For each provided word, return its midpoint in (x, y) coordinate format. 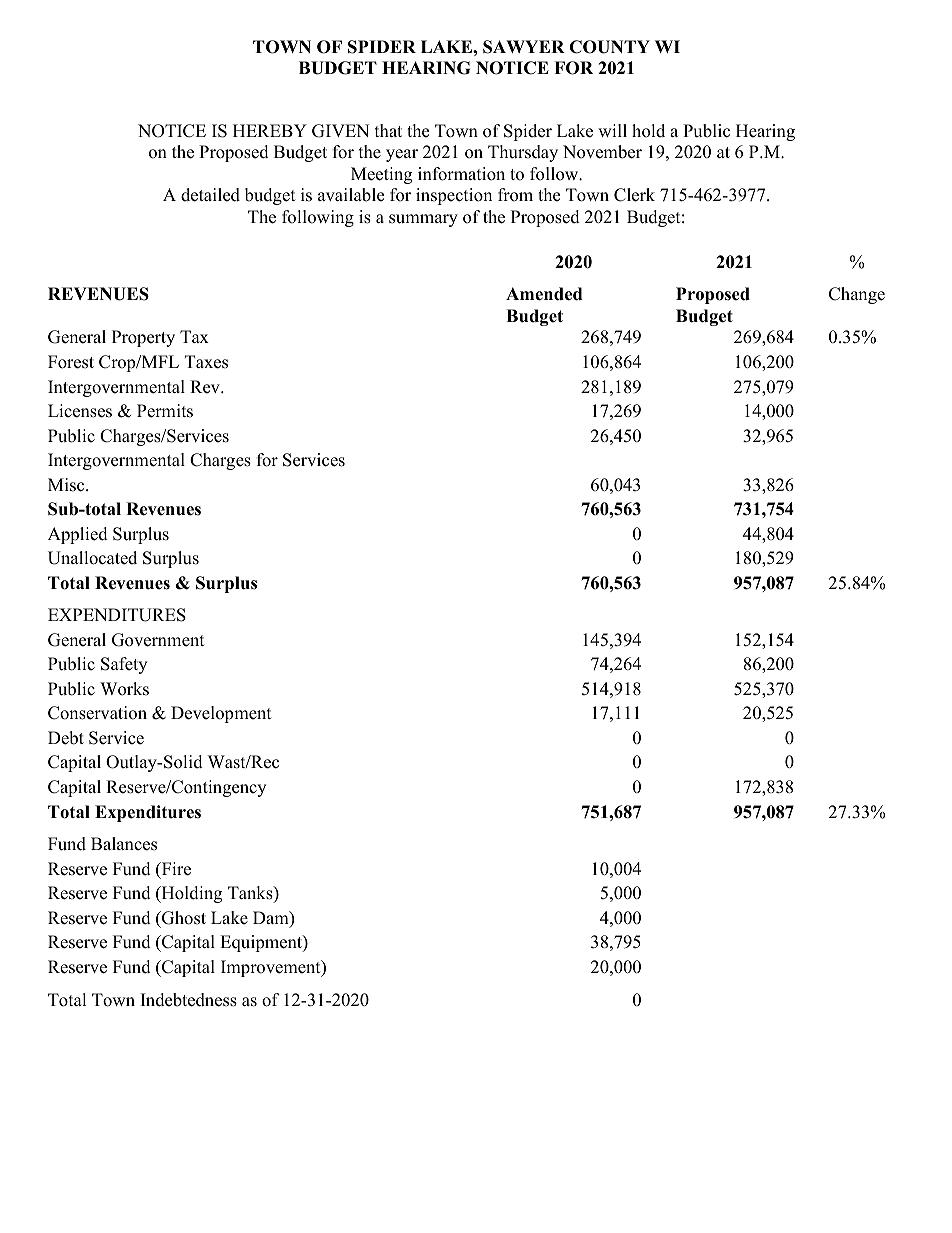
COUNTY (609, 47)
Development (221, 714)
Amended (544, 294)
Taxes (206, 362)
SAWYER (524, 47)
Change (857, 295)
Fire (175, 870)
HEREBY (270, 130)
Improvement (272, 968)
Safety (124, 665)
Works (124, 689)
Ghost (183, 918)
